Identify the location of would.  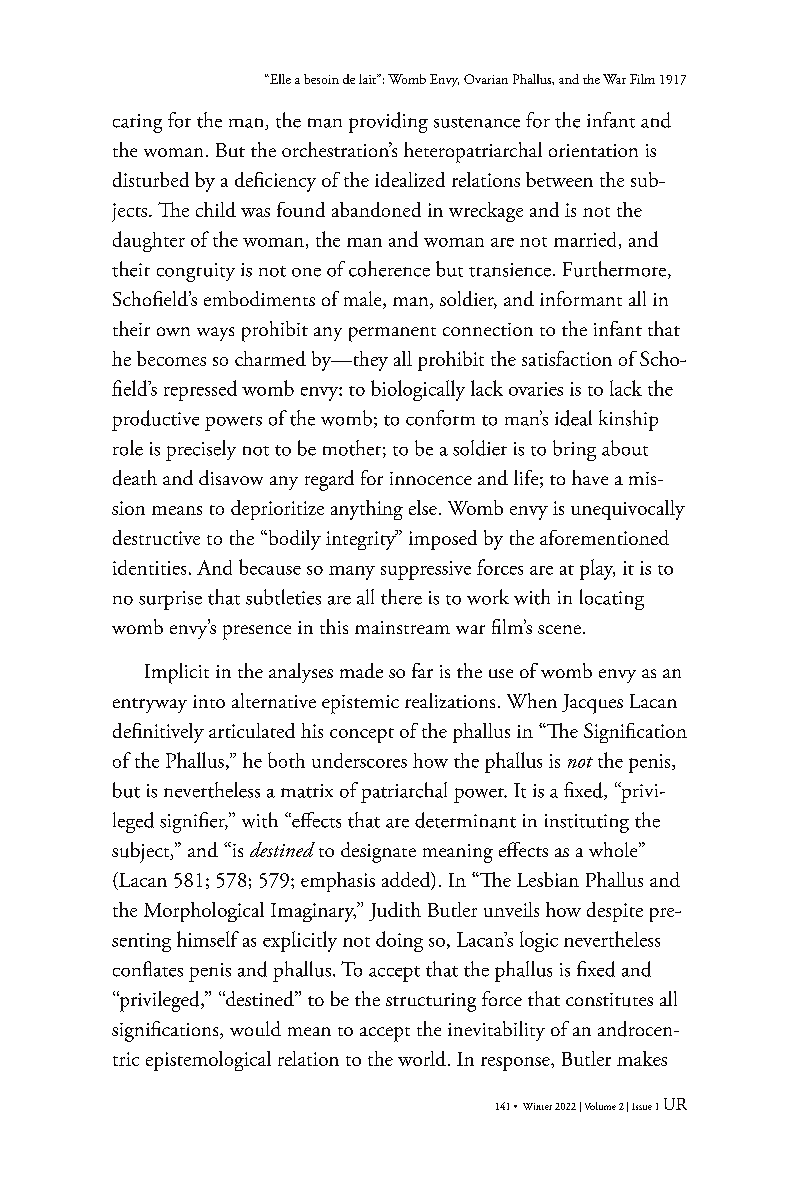
(255, 1028).
